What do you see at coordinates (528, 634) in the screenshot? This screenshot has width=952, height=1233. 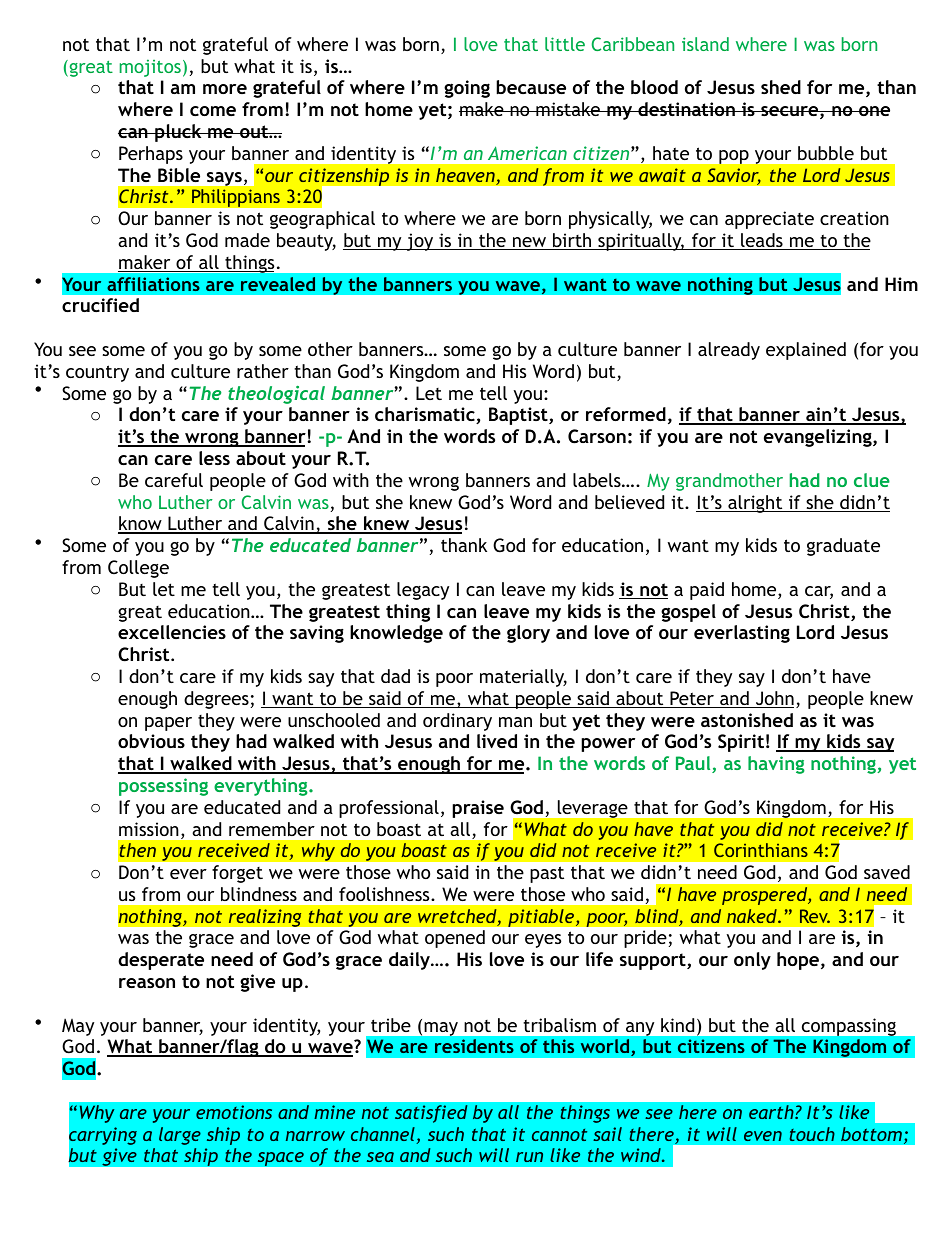 I see `glory` at bounding box center [528, 634].
